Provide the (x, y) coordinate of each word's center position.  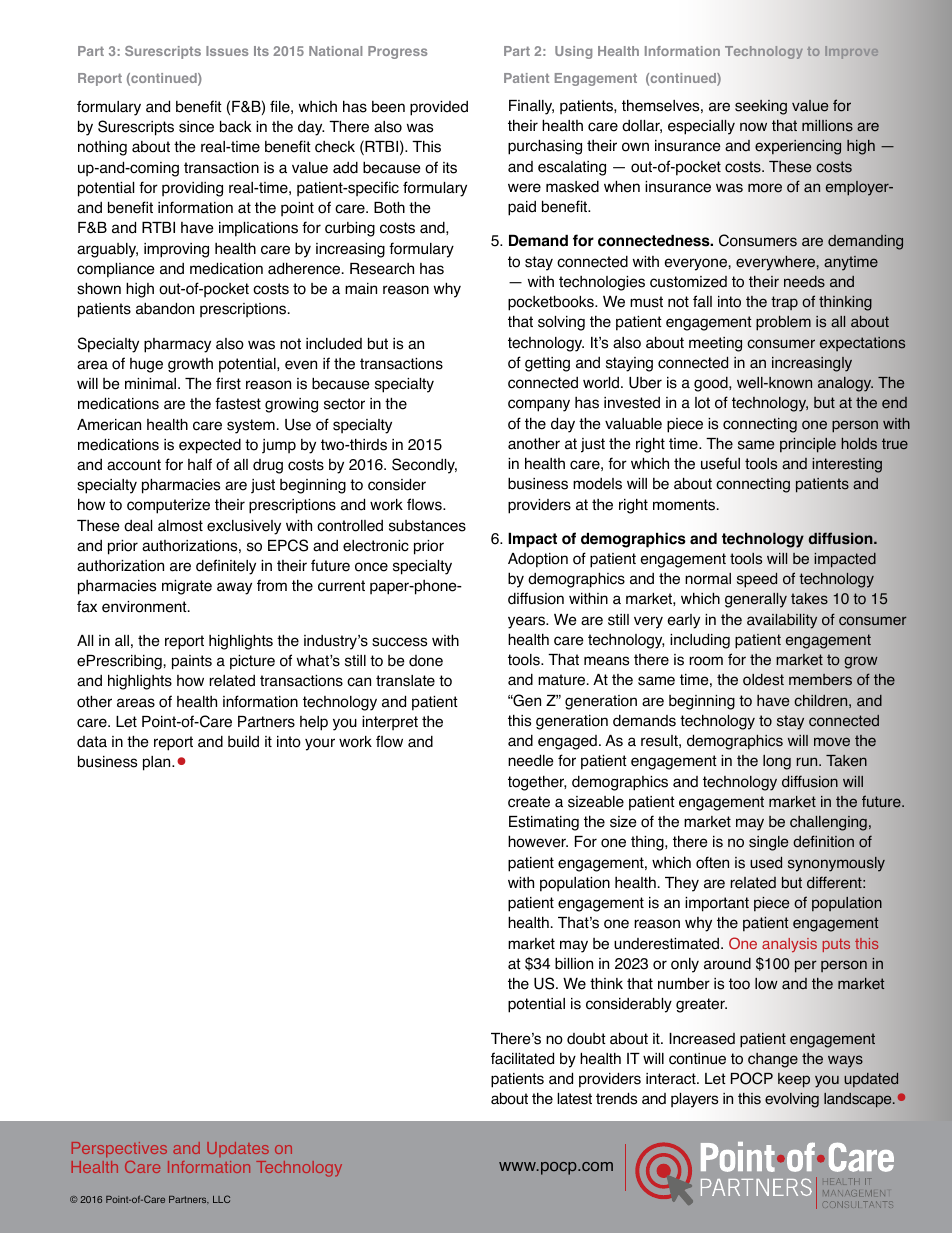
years (527, 622)
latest (574, 1099)
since (196, 127)
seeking (761, 107)
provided (439, 108)
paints (192, 662)
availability (782, 621)
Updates (238, 1149)
